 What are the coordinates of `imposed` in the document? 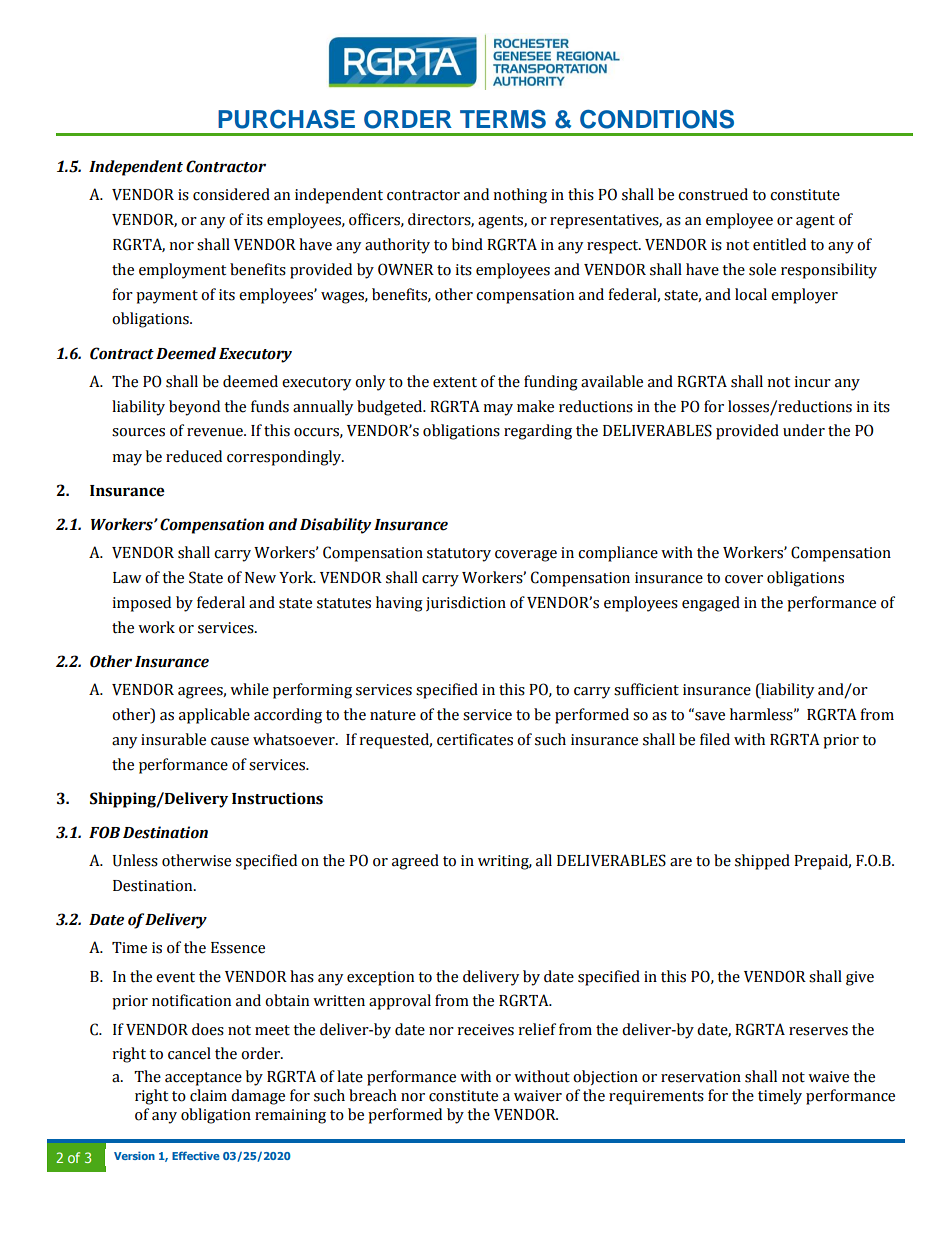 It's located at (141, 604).
